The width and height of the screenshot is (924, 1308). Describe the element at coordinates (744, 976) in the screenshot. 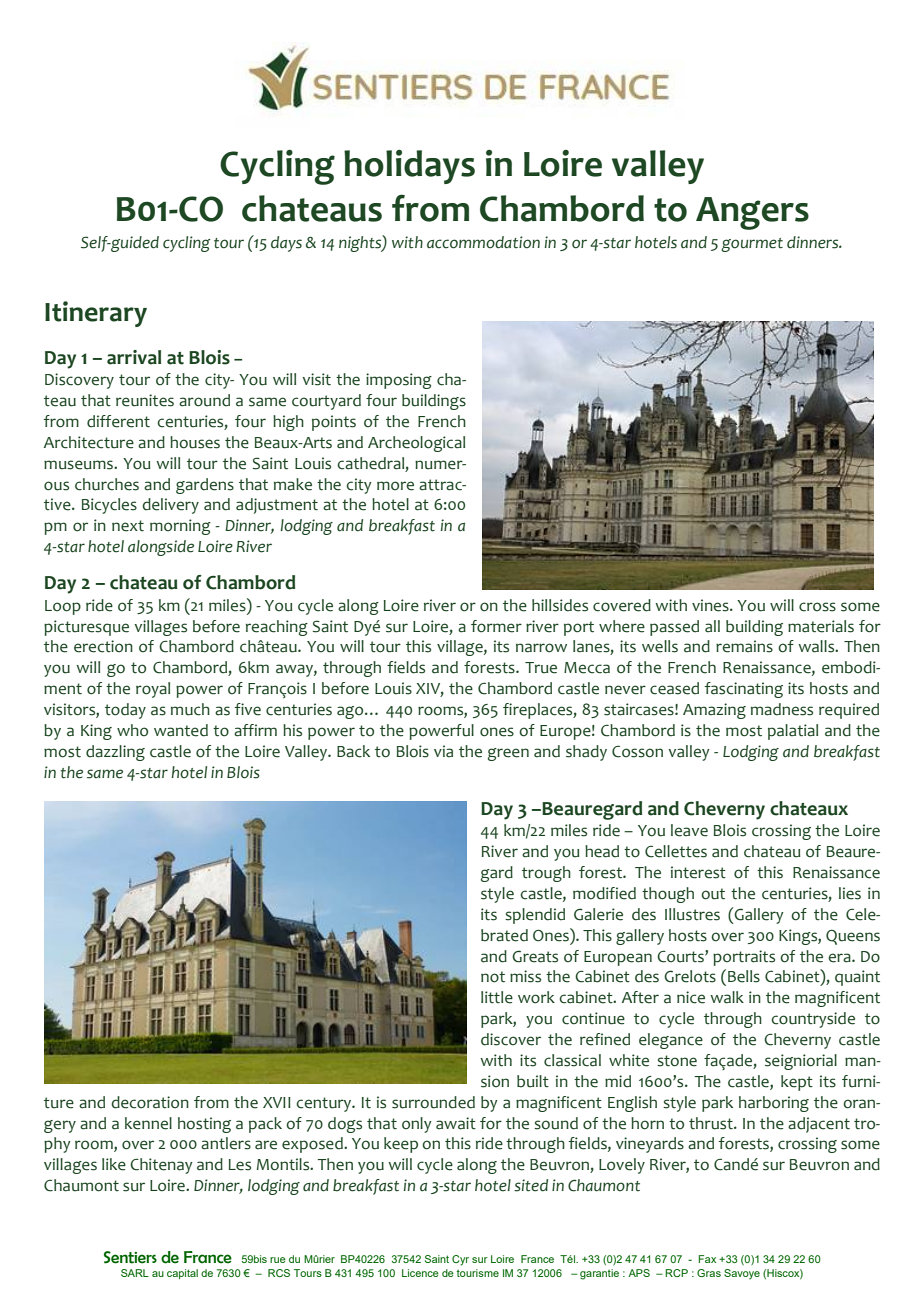

I see `Bells` at that location.
